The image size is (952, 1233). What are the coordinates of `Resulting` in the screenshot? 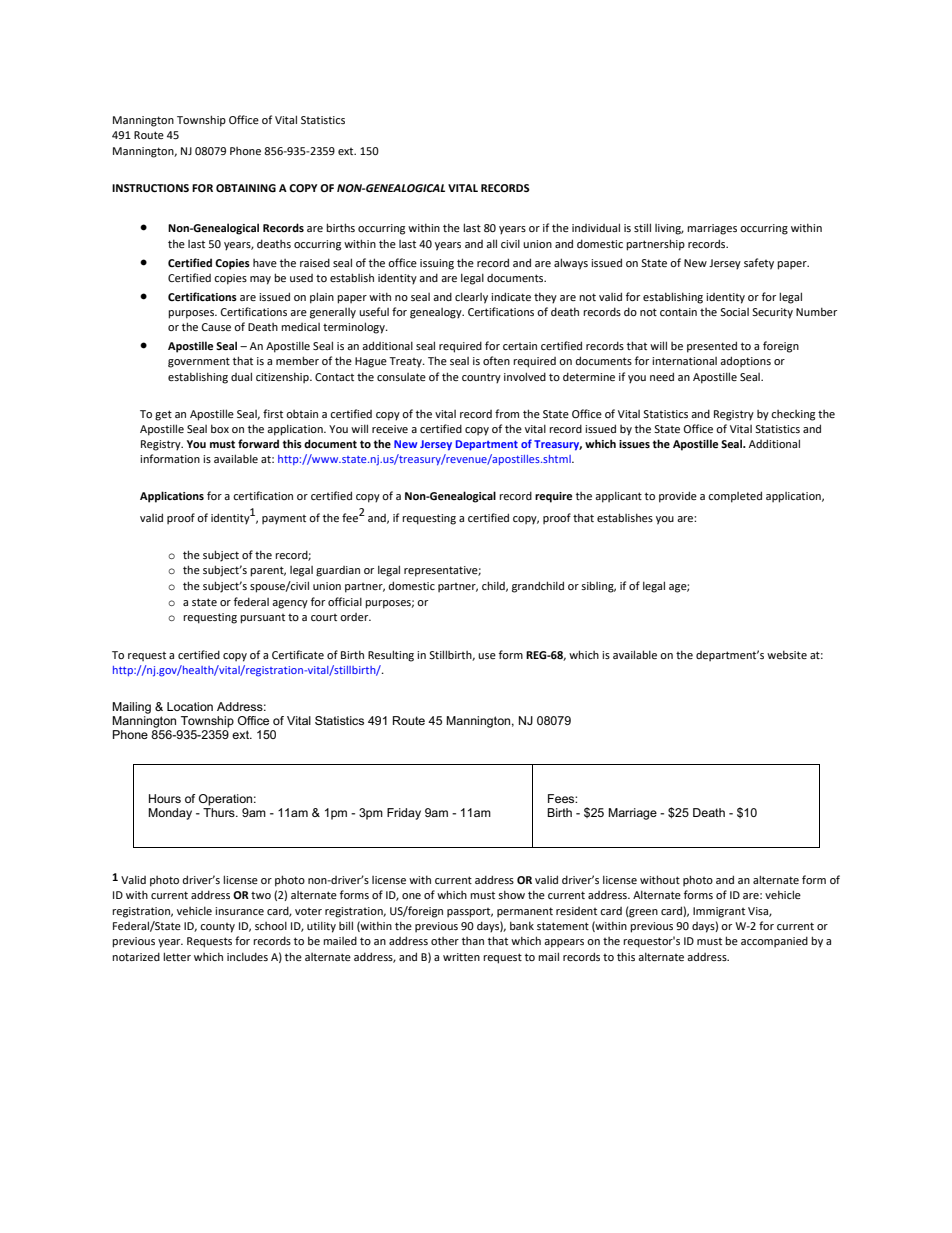 It's located at (391, 656).
